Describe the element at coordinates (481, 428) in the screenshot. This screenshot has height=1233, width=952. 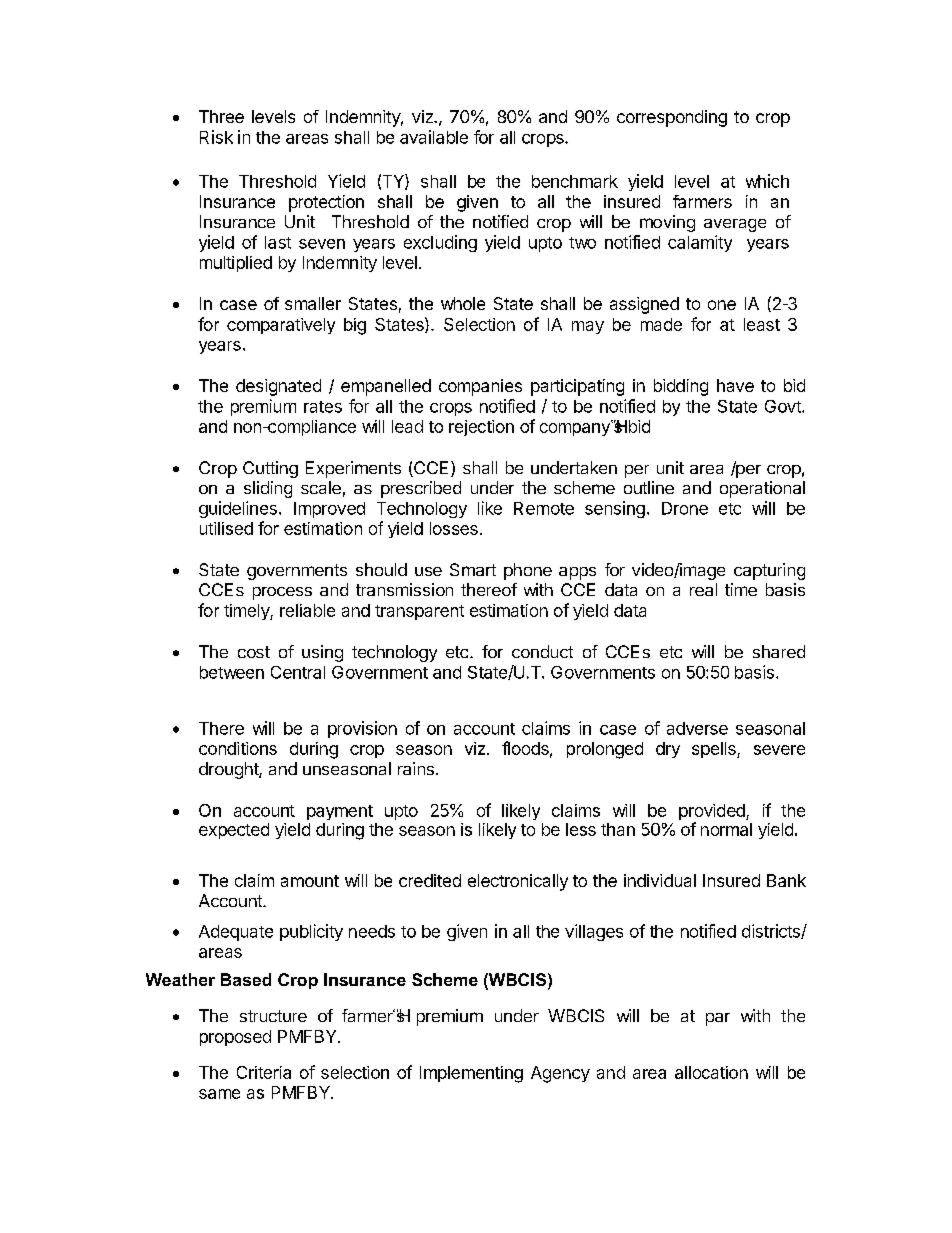
I see `rejection` at that location.
